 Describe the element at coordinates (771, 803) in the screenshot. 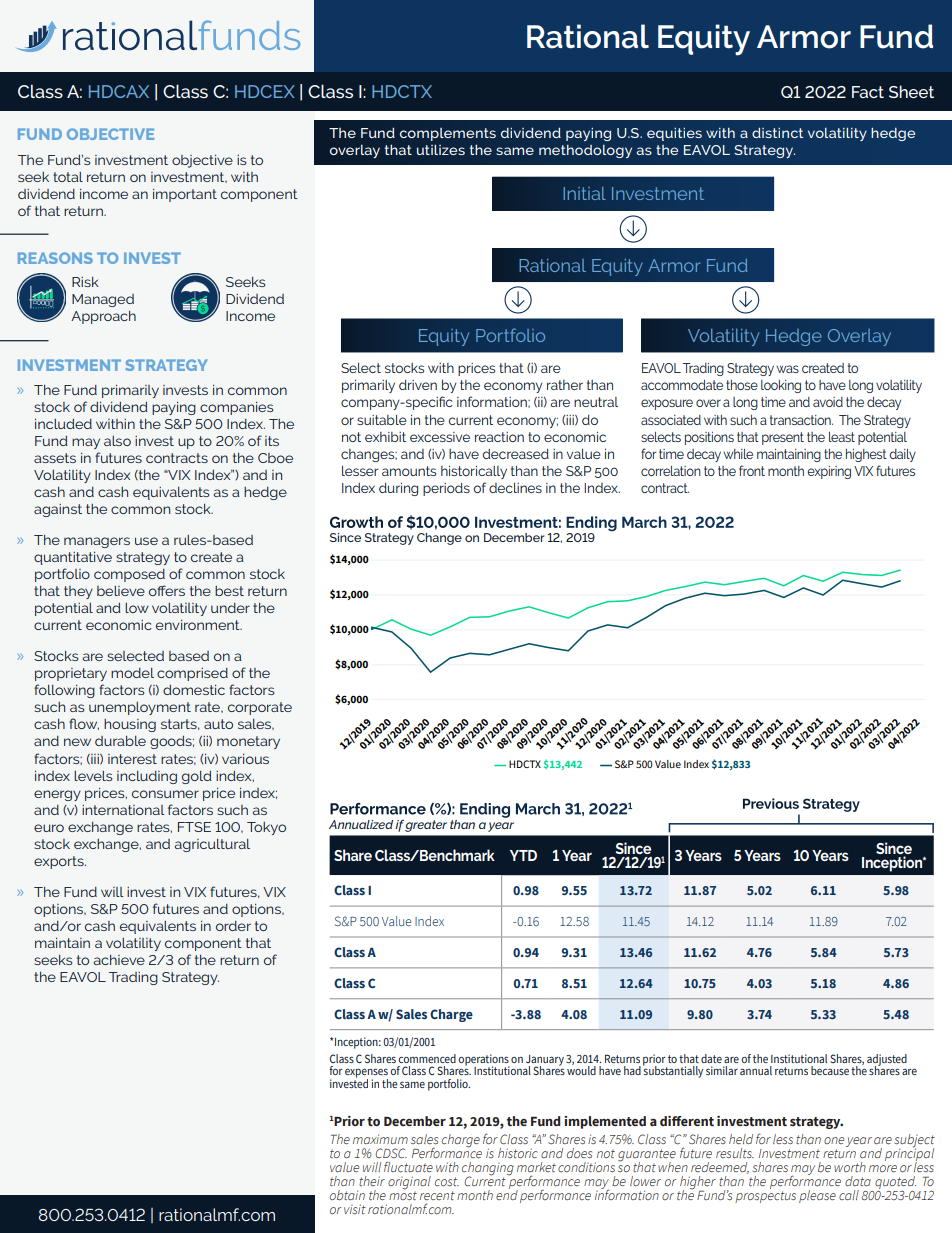

I see `Previous` at that location.
